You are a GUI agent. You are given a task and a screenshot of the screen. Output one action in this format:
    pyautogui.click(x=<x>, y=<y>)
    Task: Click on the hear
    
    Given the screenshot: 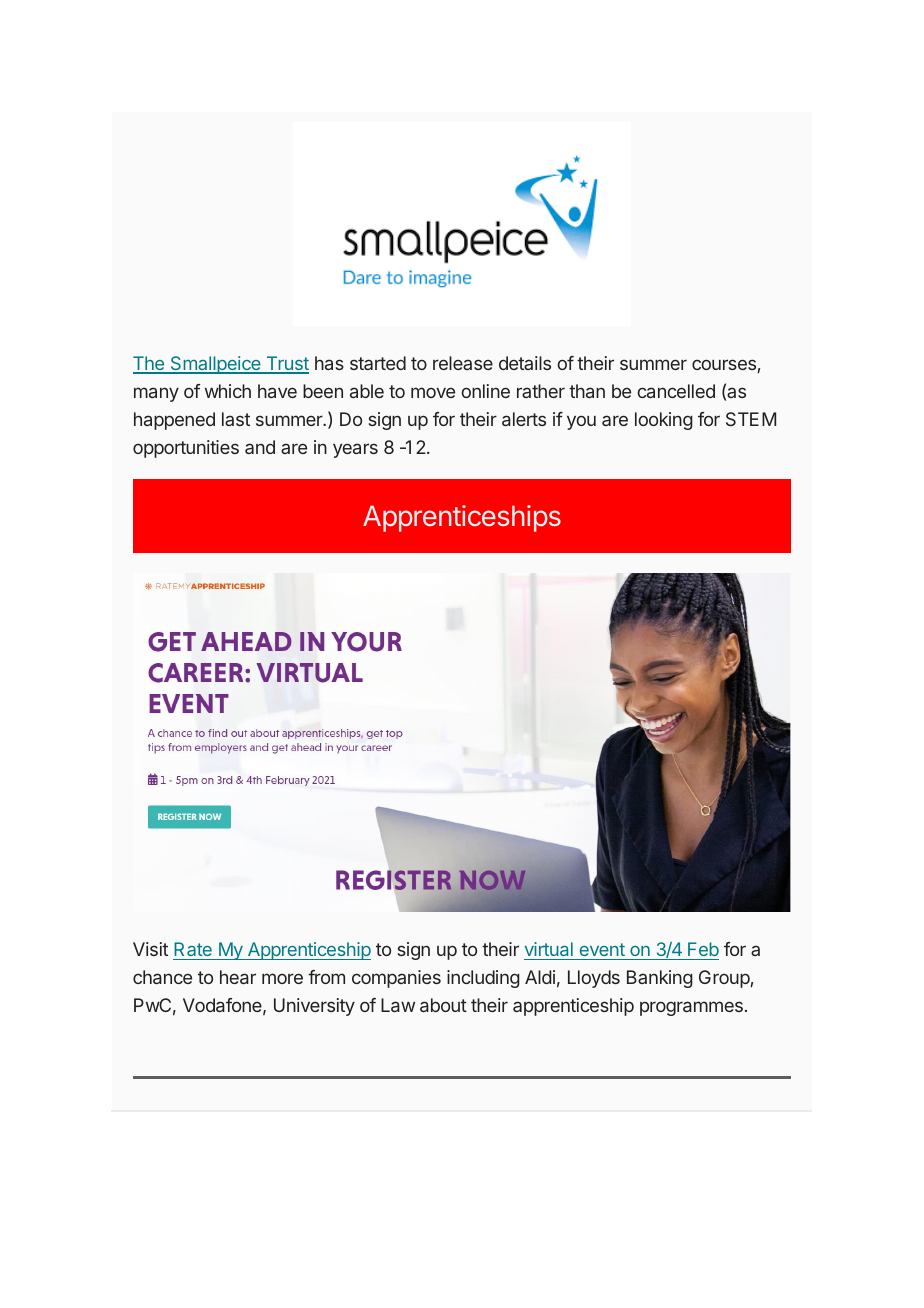 What is the action you would take?
    pyautogui.click(x=238, y=977)
